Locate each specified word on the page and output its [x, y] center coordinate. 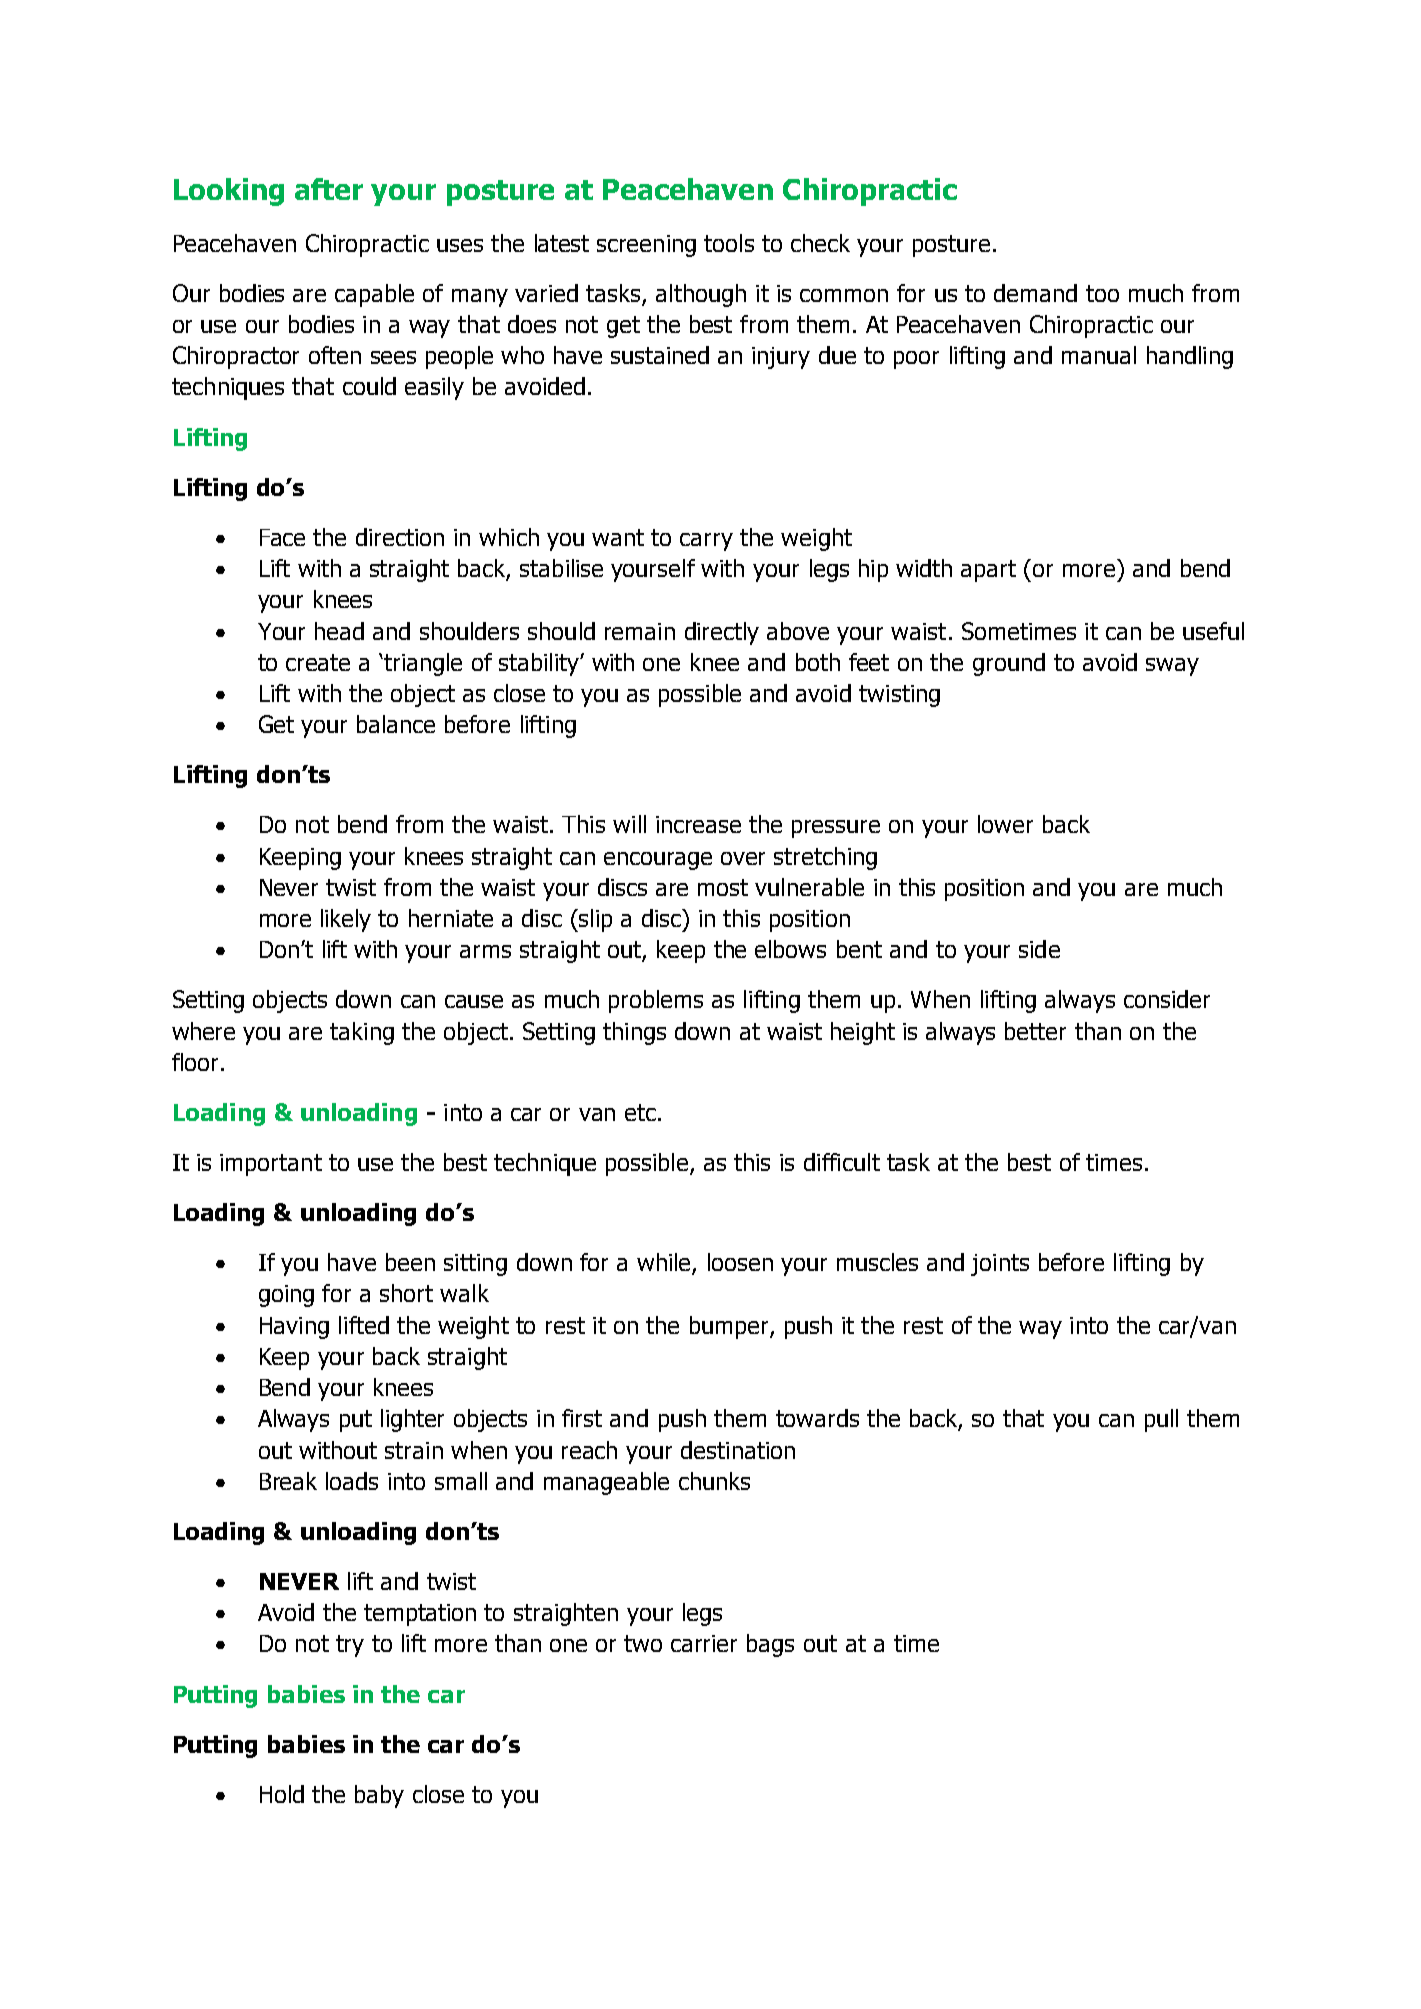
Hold [282, 1794]
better [1035, 1031]
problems [656, 1001]
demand [1035, 293]
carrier [704, 1643]
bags [770, 1645]
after [329, 189]
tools [729, 243]
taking [362, 1033]
